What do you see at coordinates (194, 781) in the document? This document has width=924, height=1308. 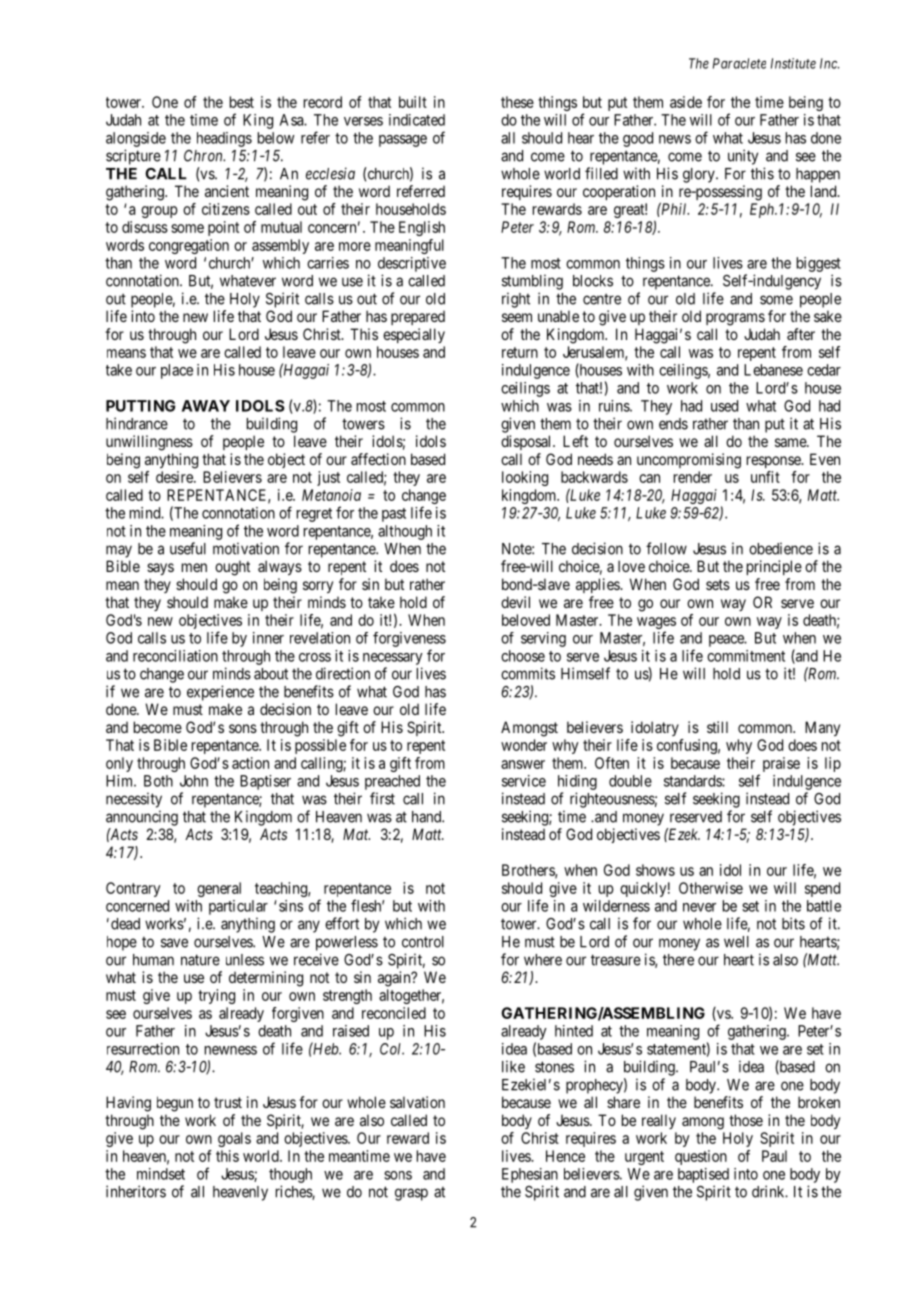 I see `John` at bounding box center [194, 781].
